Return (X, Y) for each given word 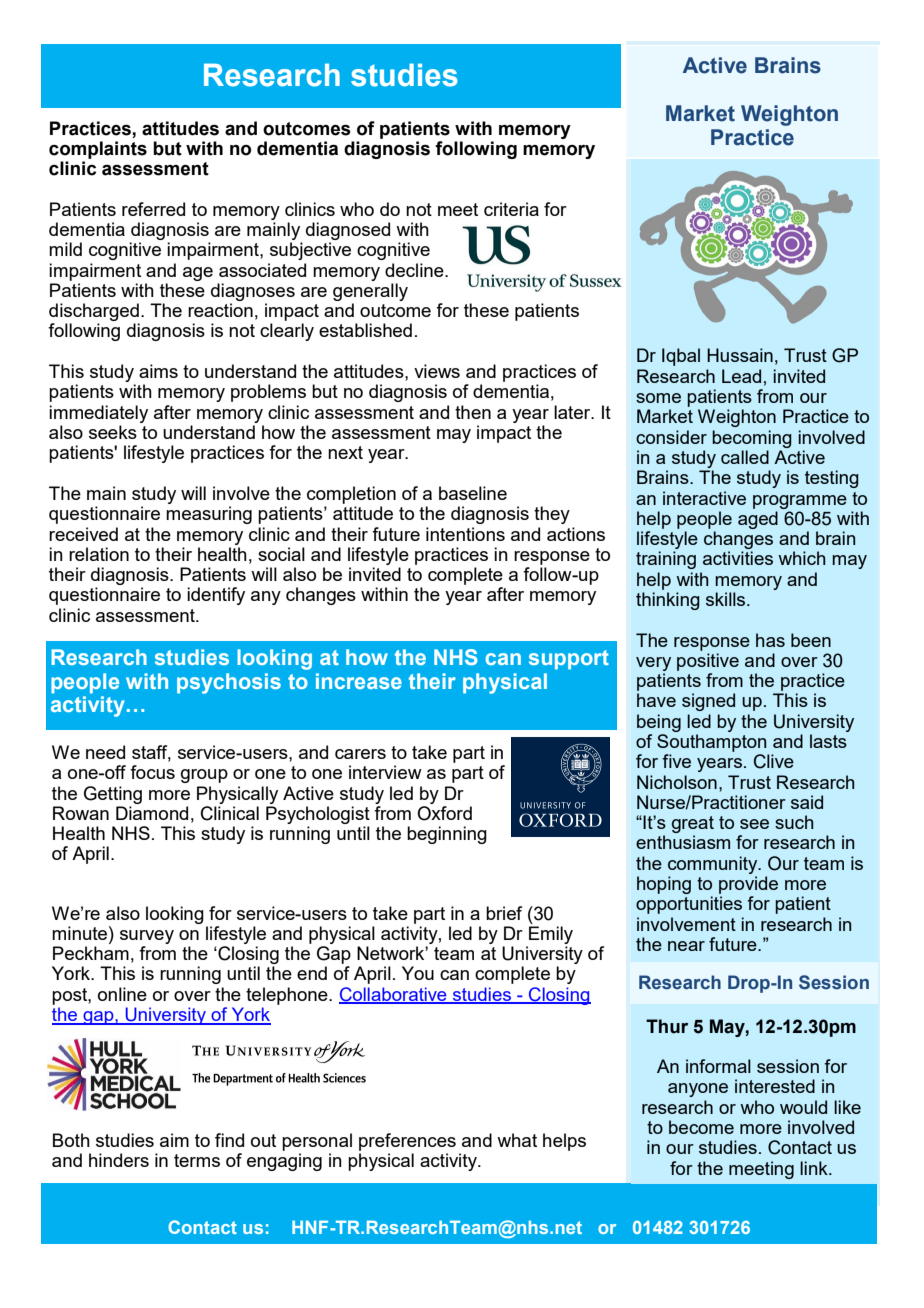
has (770, 640)
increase (359, 681)
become (701, 1127)
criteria (511, 209)
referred (153, 209)
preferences (407, 1142)
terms (197, 1160)
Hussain (740, 355)
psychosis (229, 683)
